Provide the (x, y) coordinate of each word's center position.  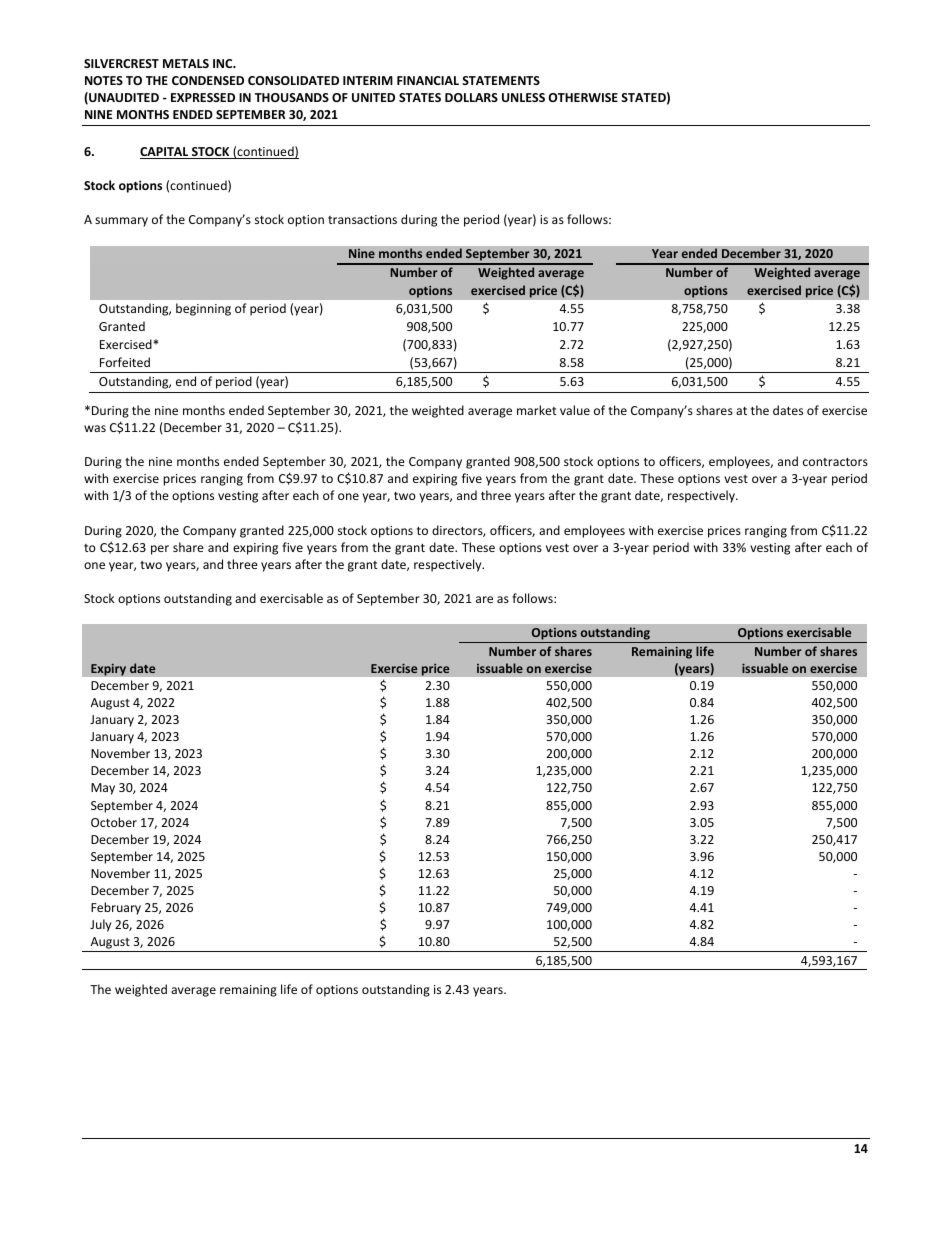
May (103, 789)
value (575, 410)
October (114, 822)
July (100, 925)
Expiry (108, 669)
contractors (835, 462)
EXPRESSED (203, 97)
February (116, 908)
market (537, 410)
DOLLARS (471, 97)
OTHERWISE (583, 97)
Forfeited (125, 362)
